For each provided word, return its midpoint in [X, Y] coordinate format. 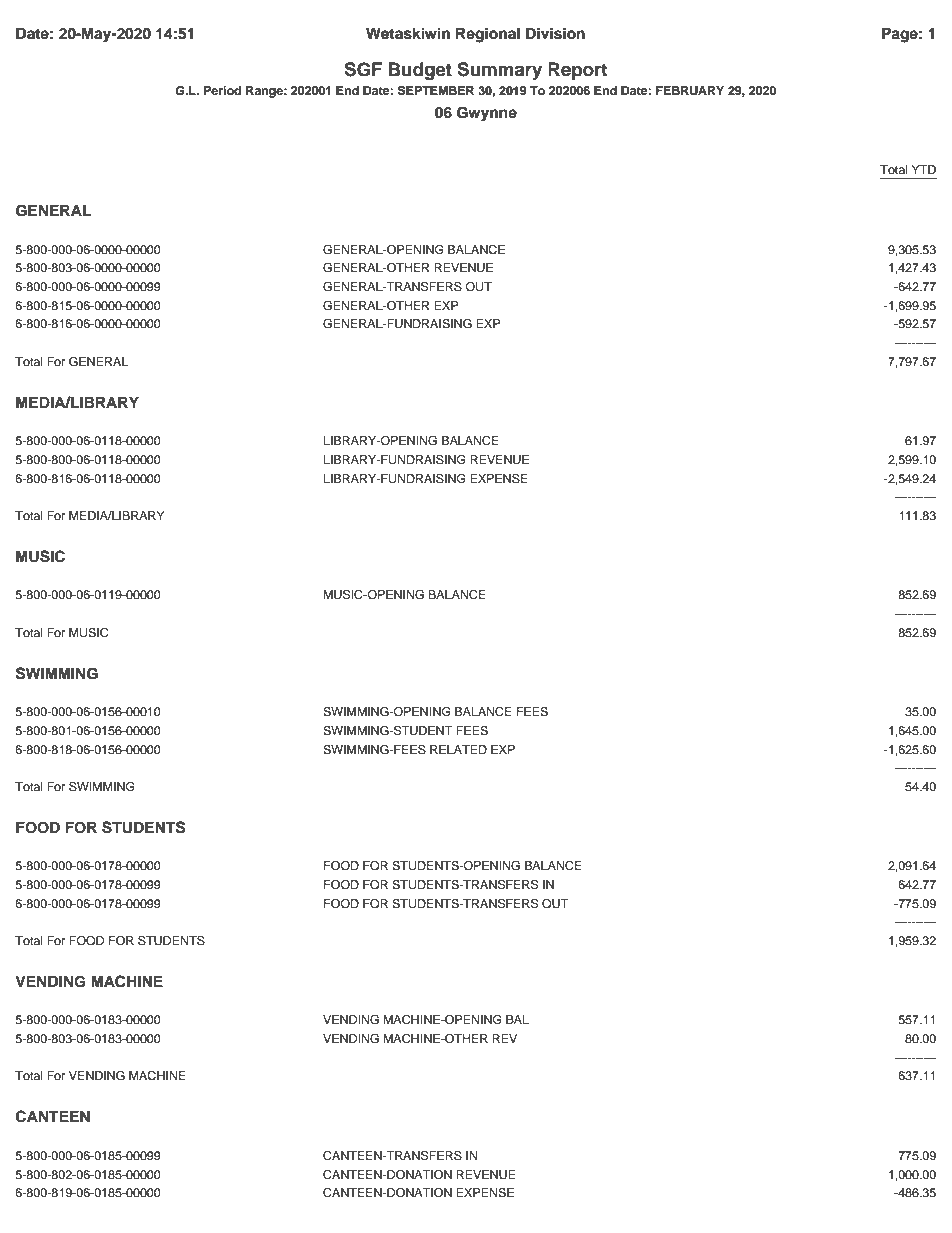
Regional [488, 35]
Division [555, 33]
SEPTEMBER [436, 91]
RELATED [458, 749]
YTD [923, 169]
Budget [420, 71]
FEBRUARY [690, 91]
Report [577, 71]
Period [222, 90]
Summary [499, 71]
